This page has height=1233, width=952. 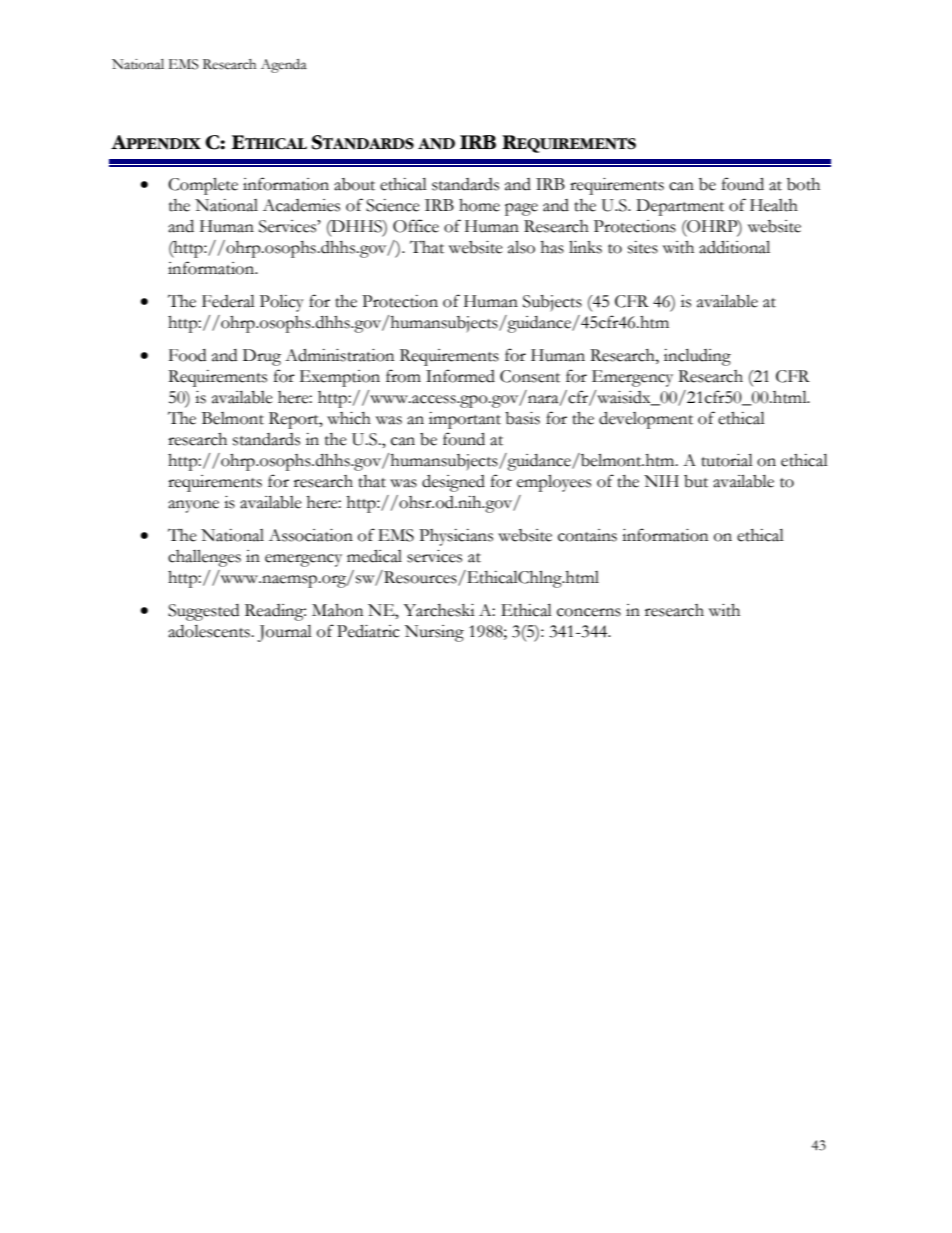 What do you see at coordinates (434, 633) in the page?
I see `Nursing` at bounding box center [434, 633].
